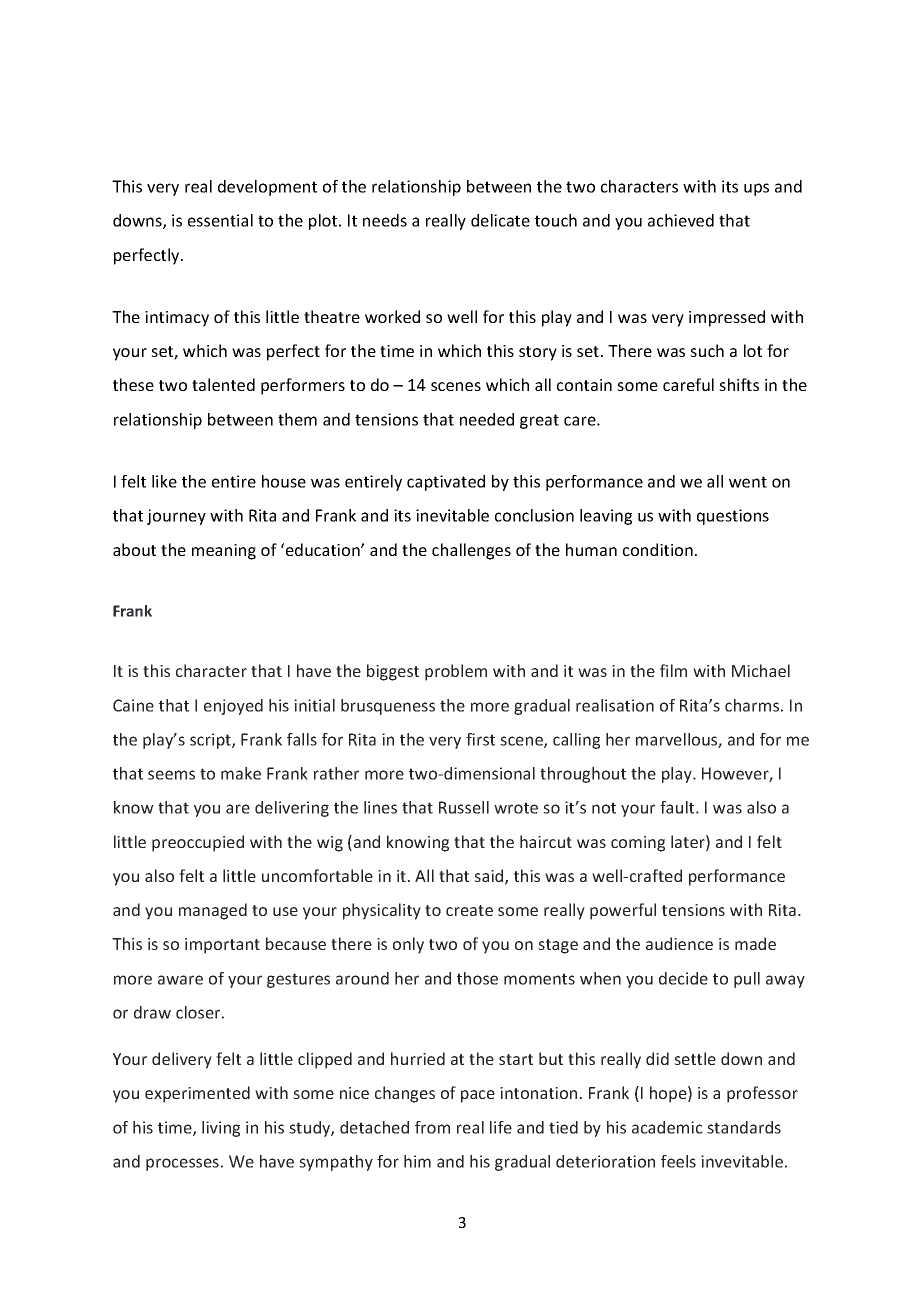  Describe the element at coordinates (221, 1129) in the screenshot. I see `living` at that location.
